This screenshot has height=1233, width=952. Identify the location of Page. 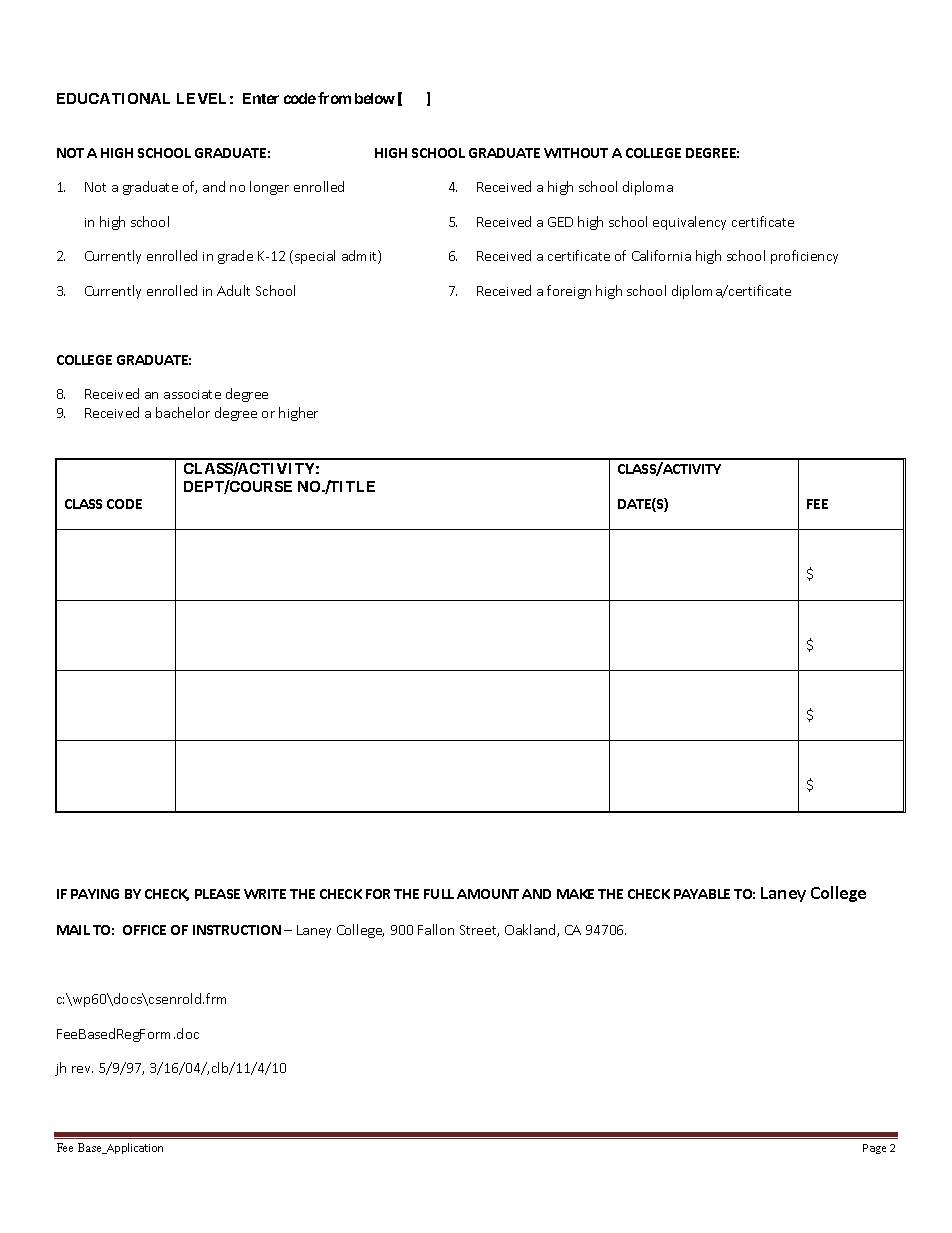
(874, 1149).
